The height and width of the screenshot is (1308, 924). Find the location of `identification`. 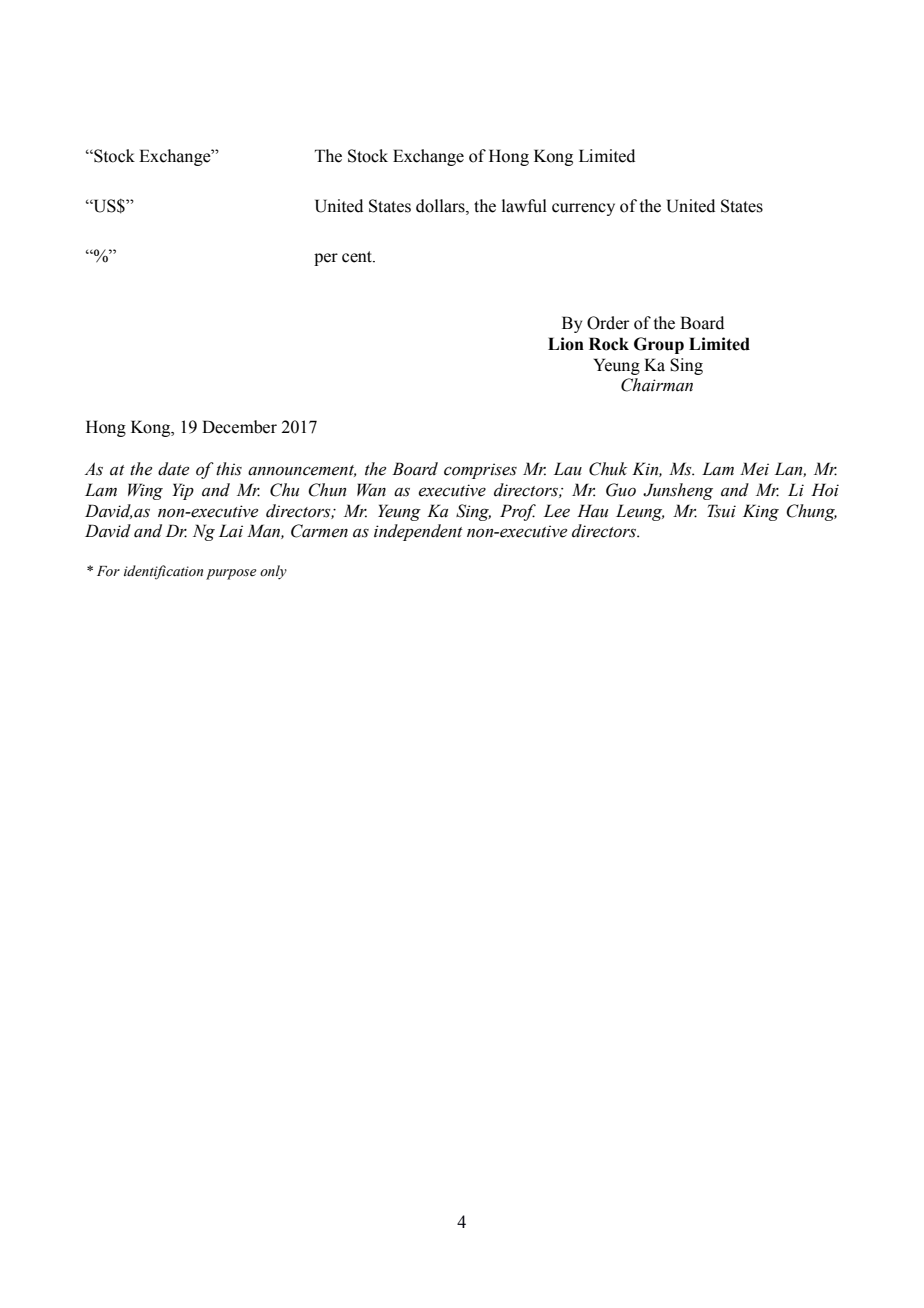

identification is located at coordinates (163, 572).
